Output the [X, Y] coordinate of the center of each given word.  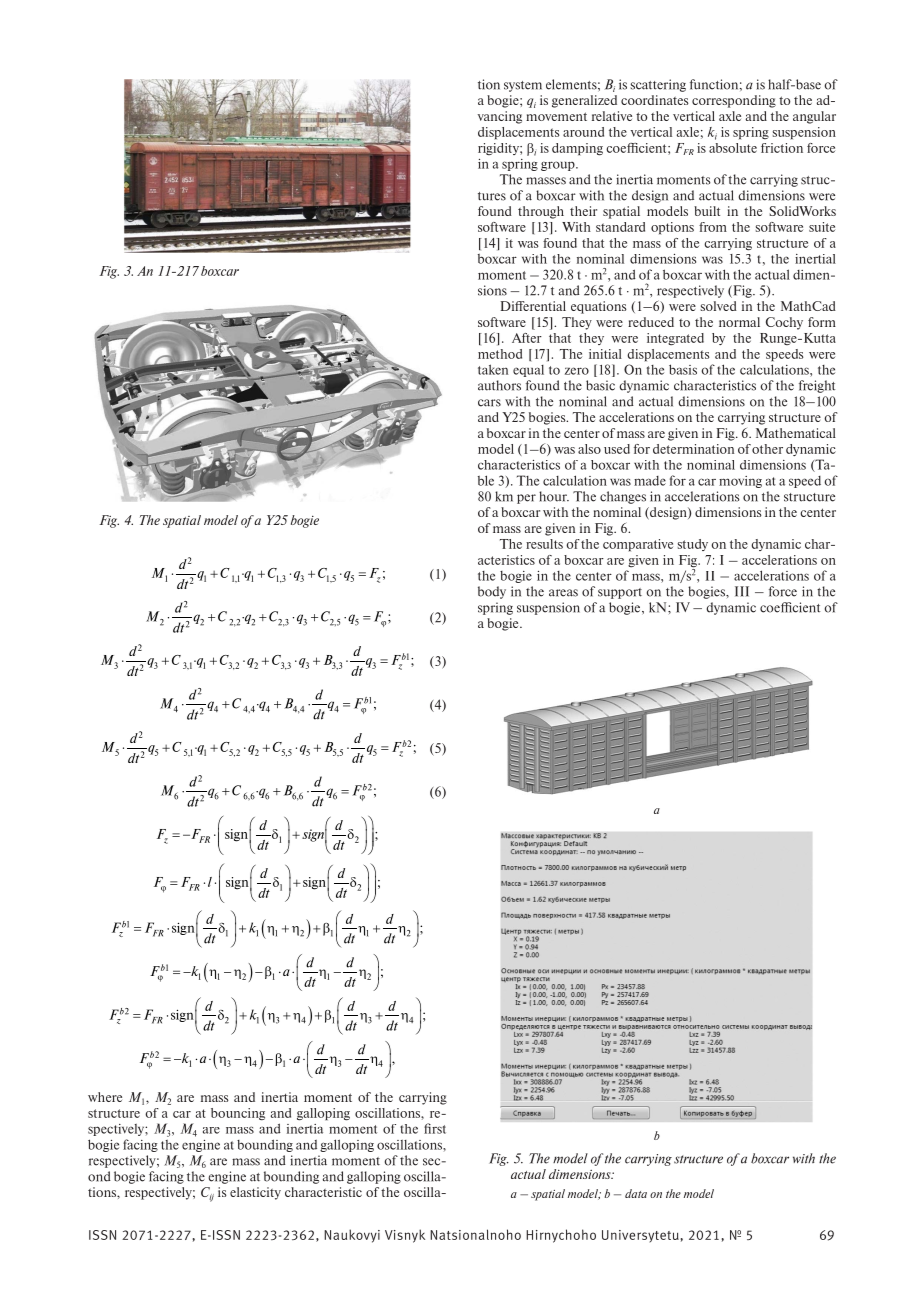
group [559, 166]
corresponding [734, 101]
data [636, 1193]
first [435, 1128]
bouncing [238, 1114]
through [541, 212]
